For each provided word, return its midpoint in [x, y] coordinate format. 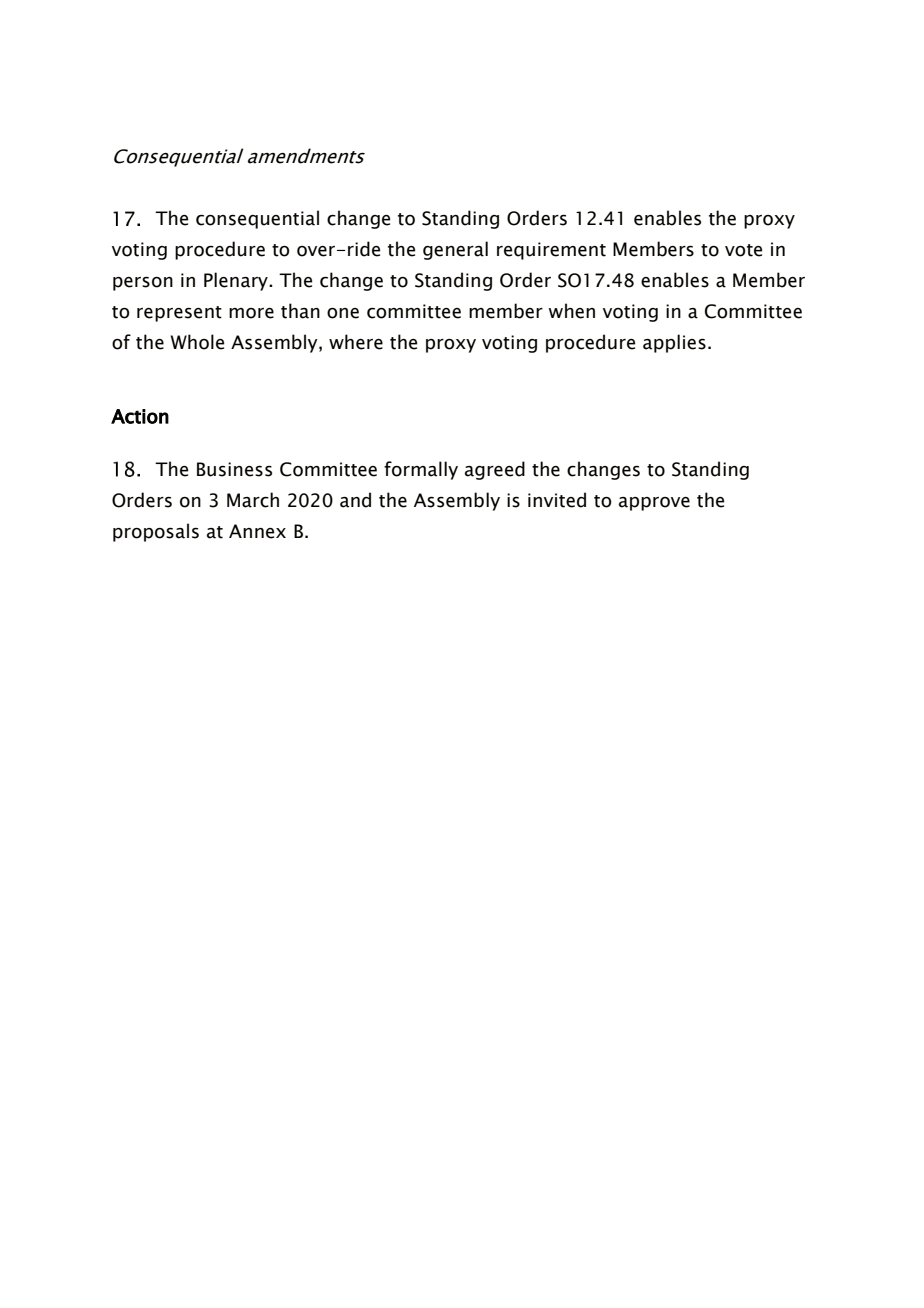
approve [654, 504]
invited [557, 500]
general [455, 250]
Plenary [237, 281]
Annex [257, 531]
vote [743, 250]
